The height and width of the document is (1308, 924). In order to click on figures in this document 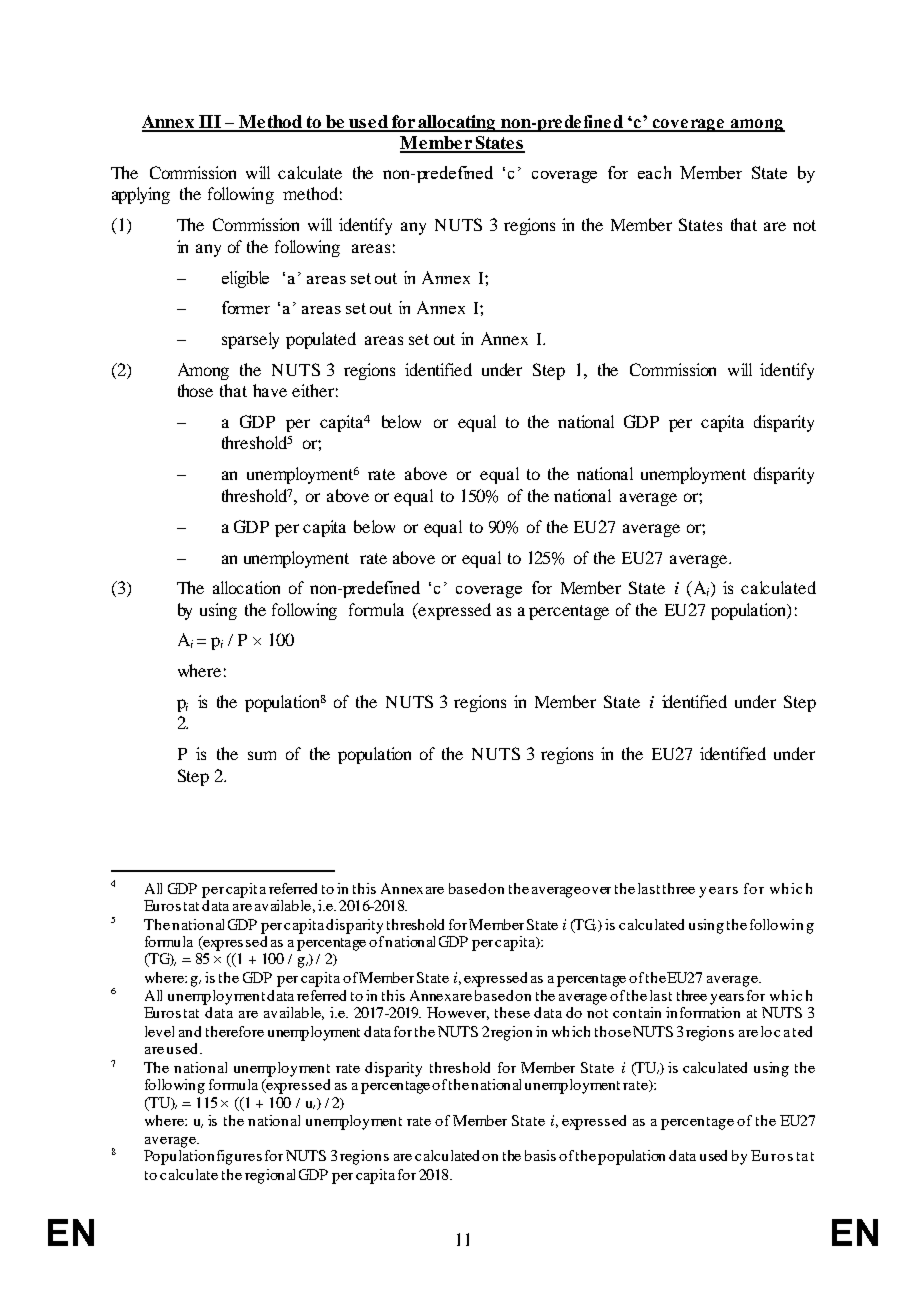, I will do `click(239, 1157)`.
